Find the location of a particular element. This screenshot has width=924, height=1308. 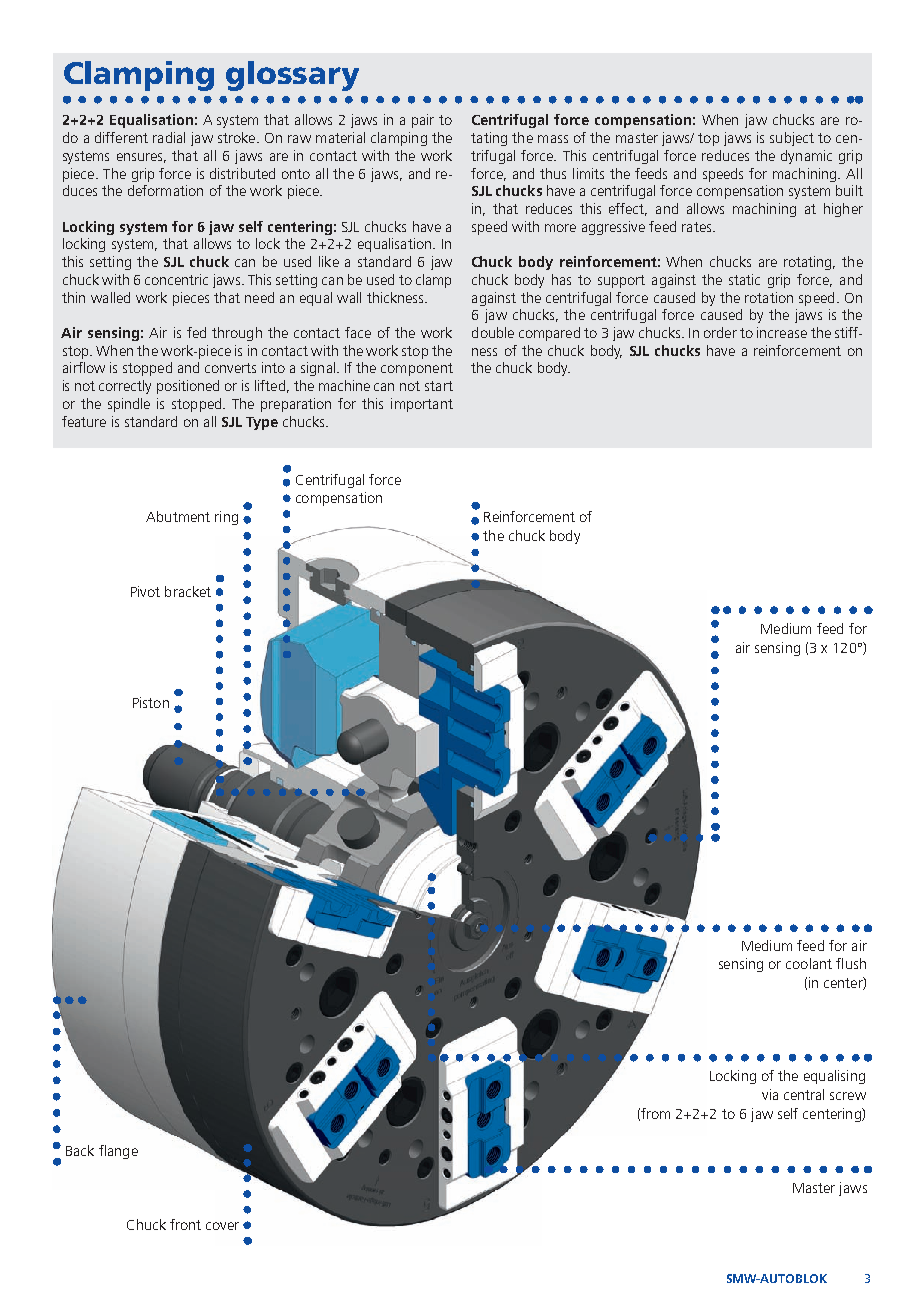

subject is located at coordinates (792, 139).
